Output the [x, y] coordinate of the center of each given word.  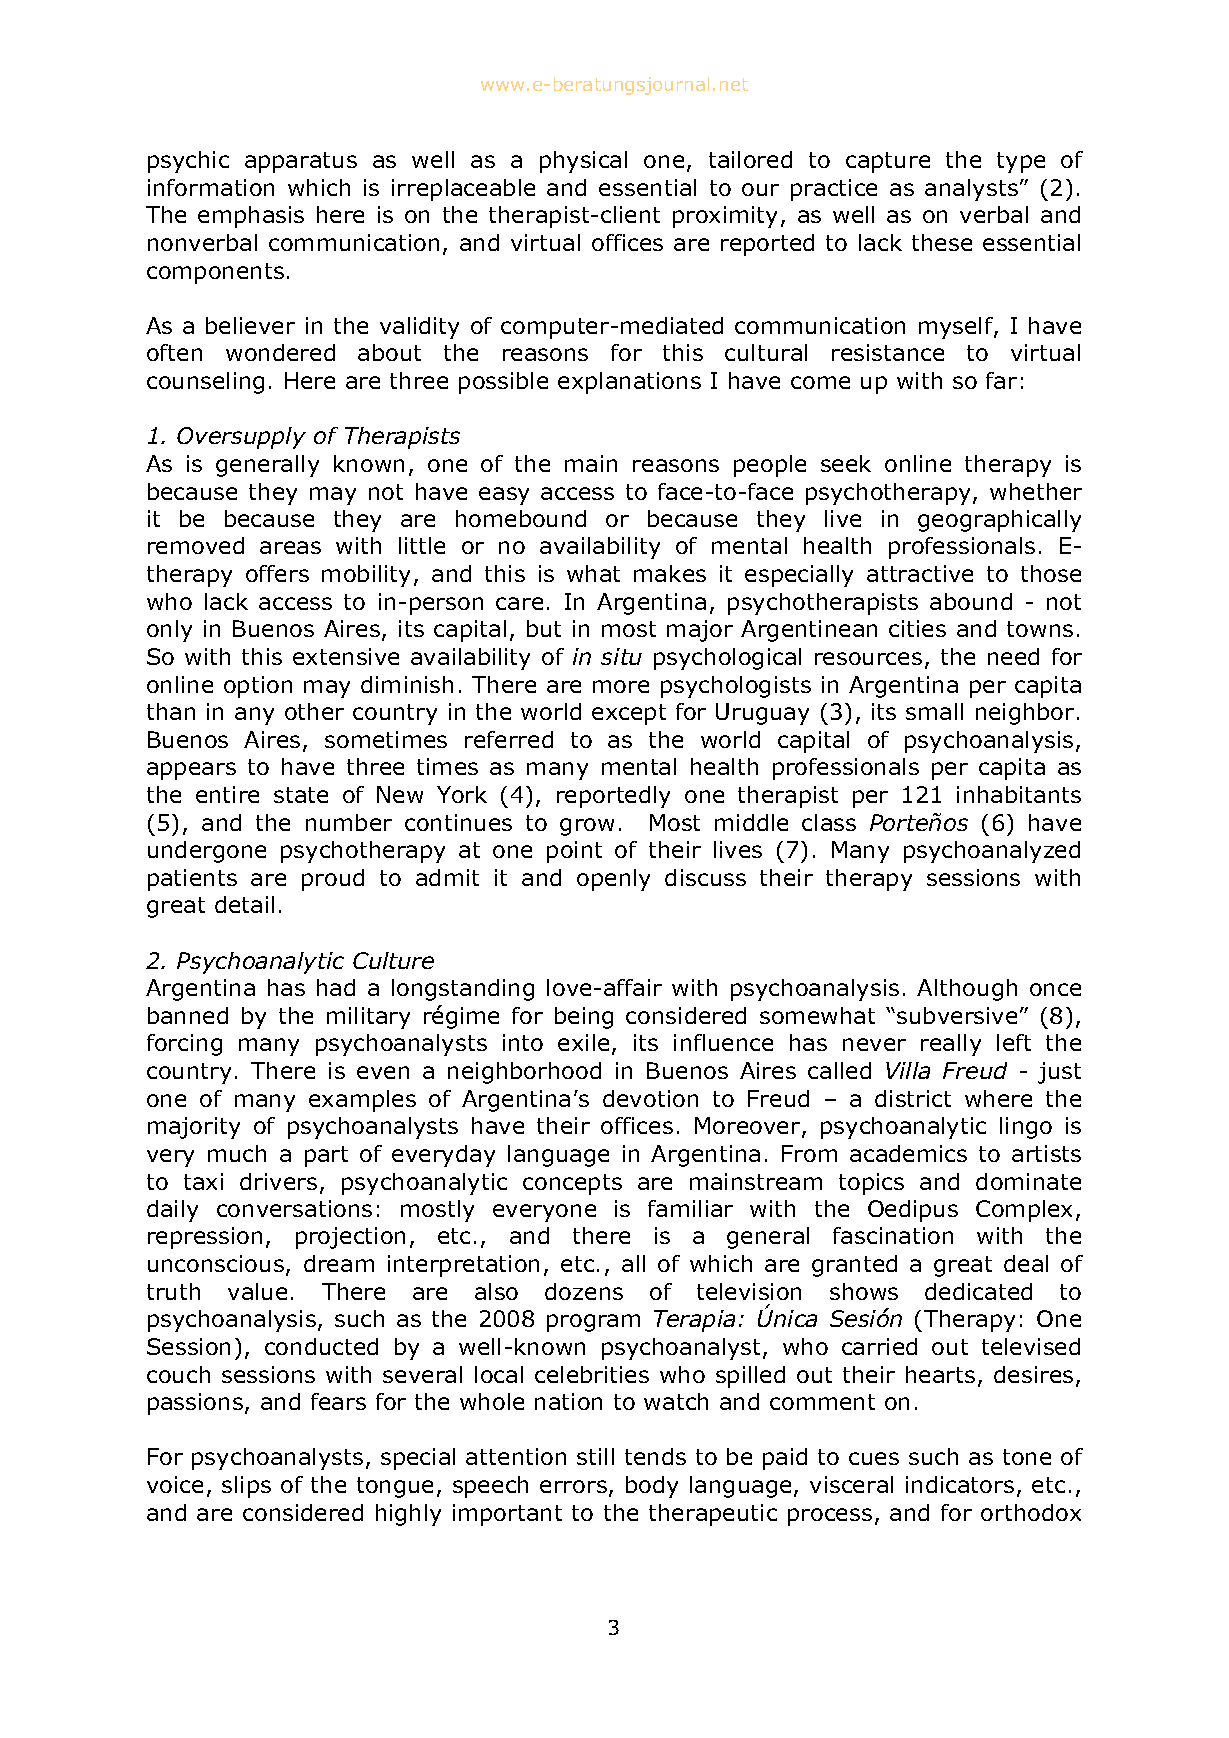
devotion [650, 1098]
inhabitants [1019, 794]
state [301, 795]
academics [908, 1153]
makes [670, 573]
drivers [278, 1181]
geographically [999, 521]
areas [290, 547]
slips [246, 1487]
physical [583, 162]
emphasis [251, 217]
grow [587, 827]
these [942, 242]
